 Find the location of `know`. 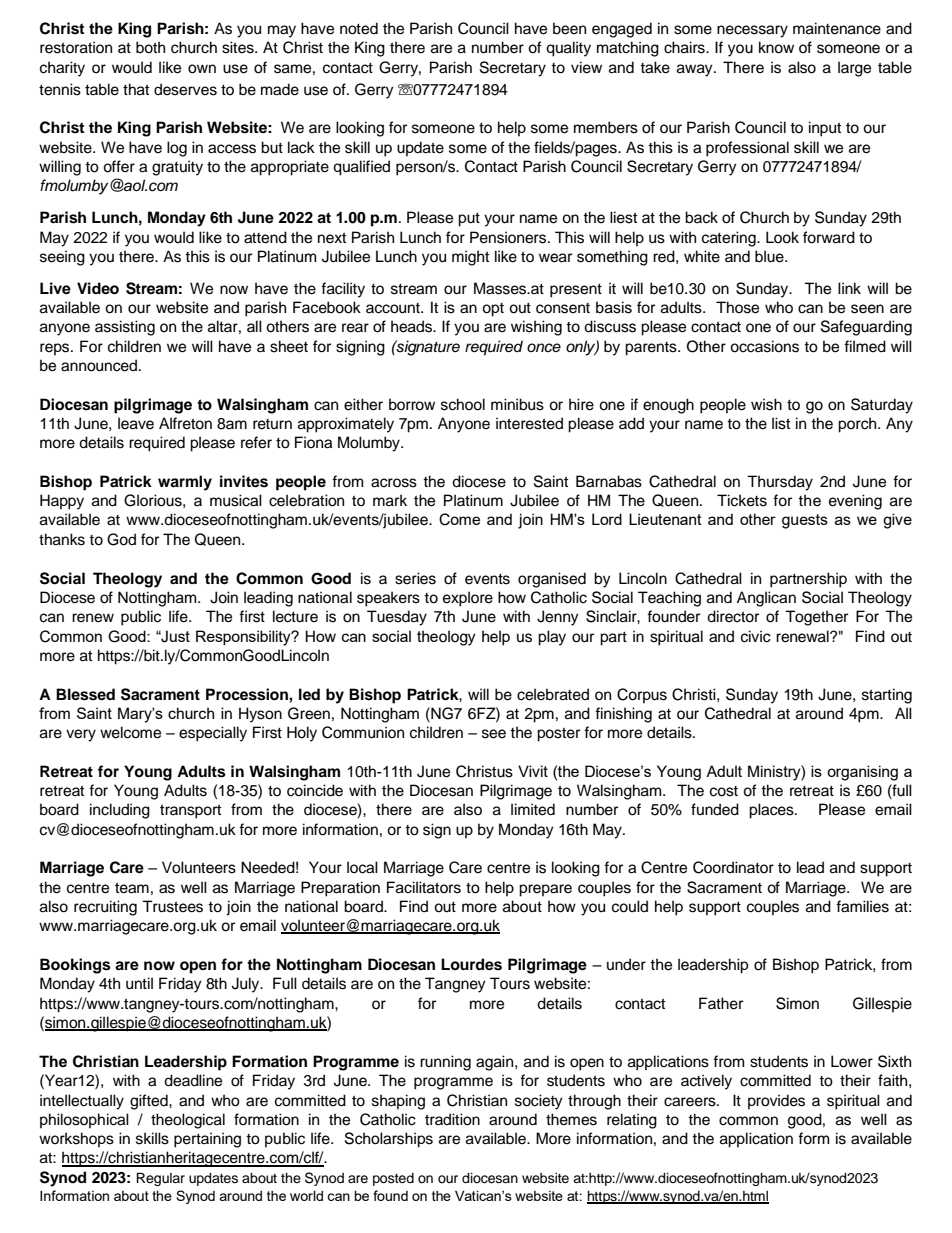

know is located at coordinates (776, 47).
